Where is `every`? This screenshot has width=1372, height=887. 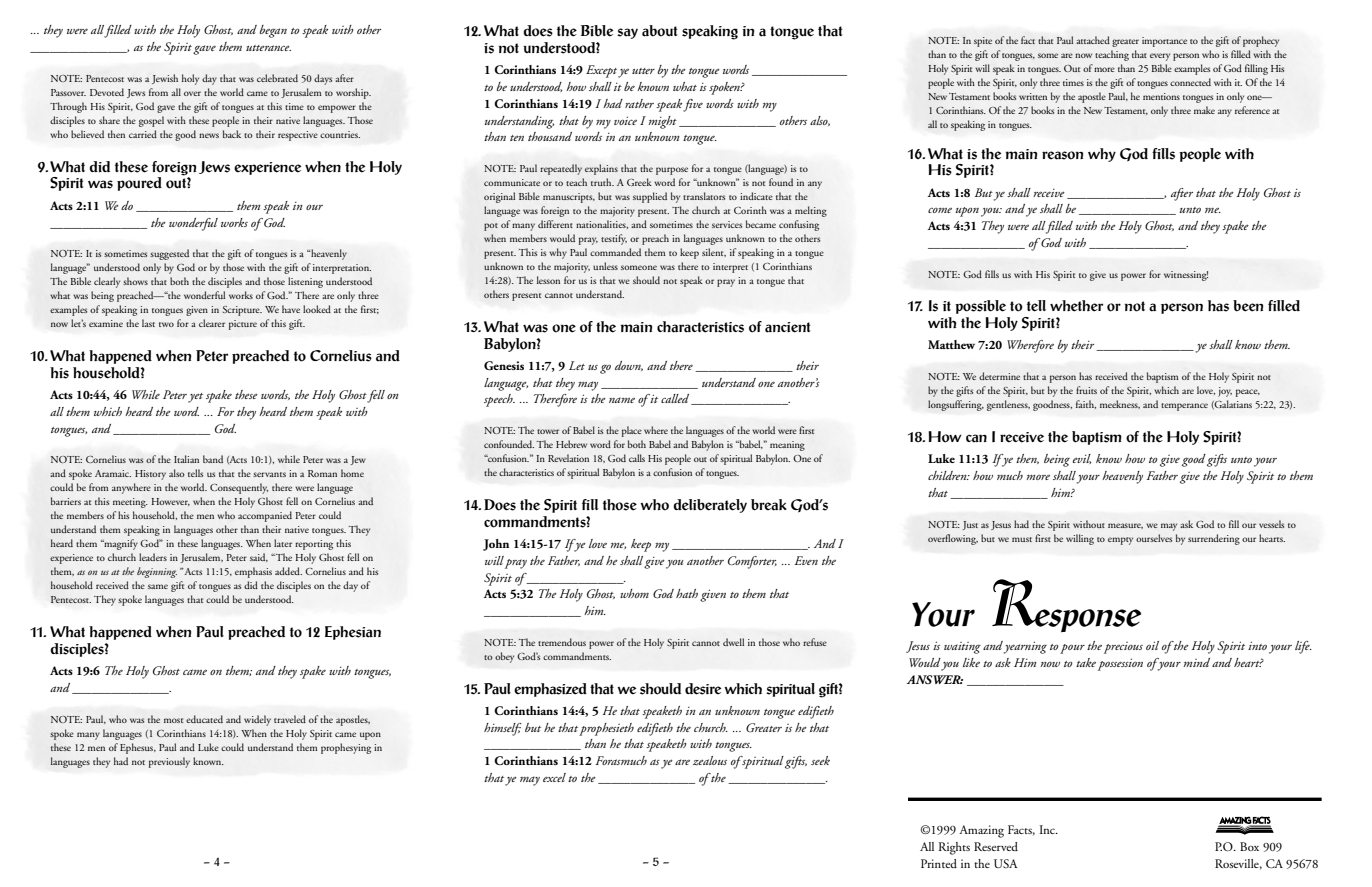
every is located at coordinates (1160, 57).
